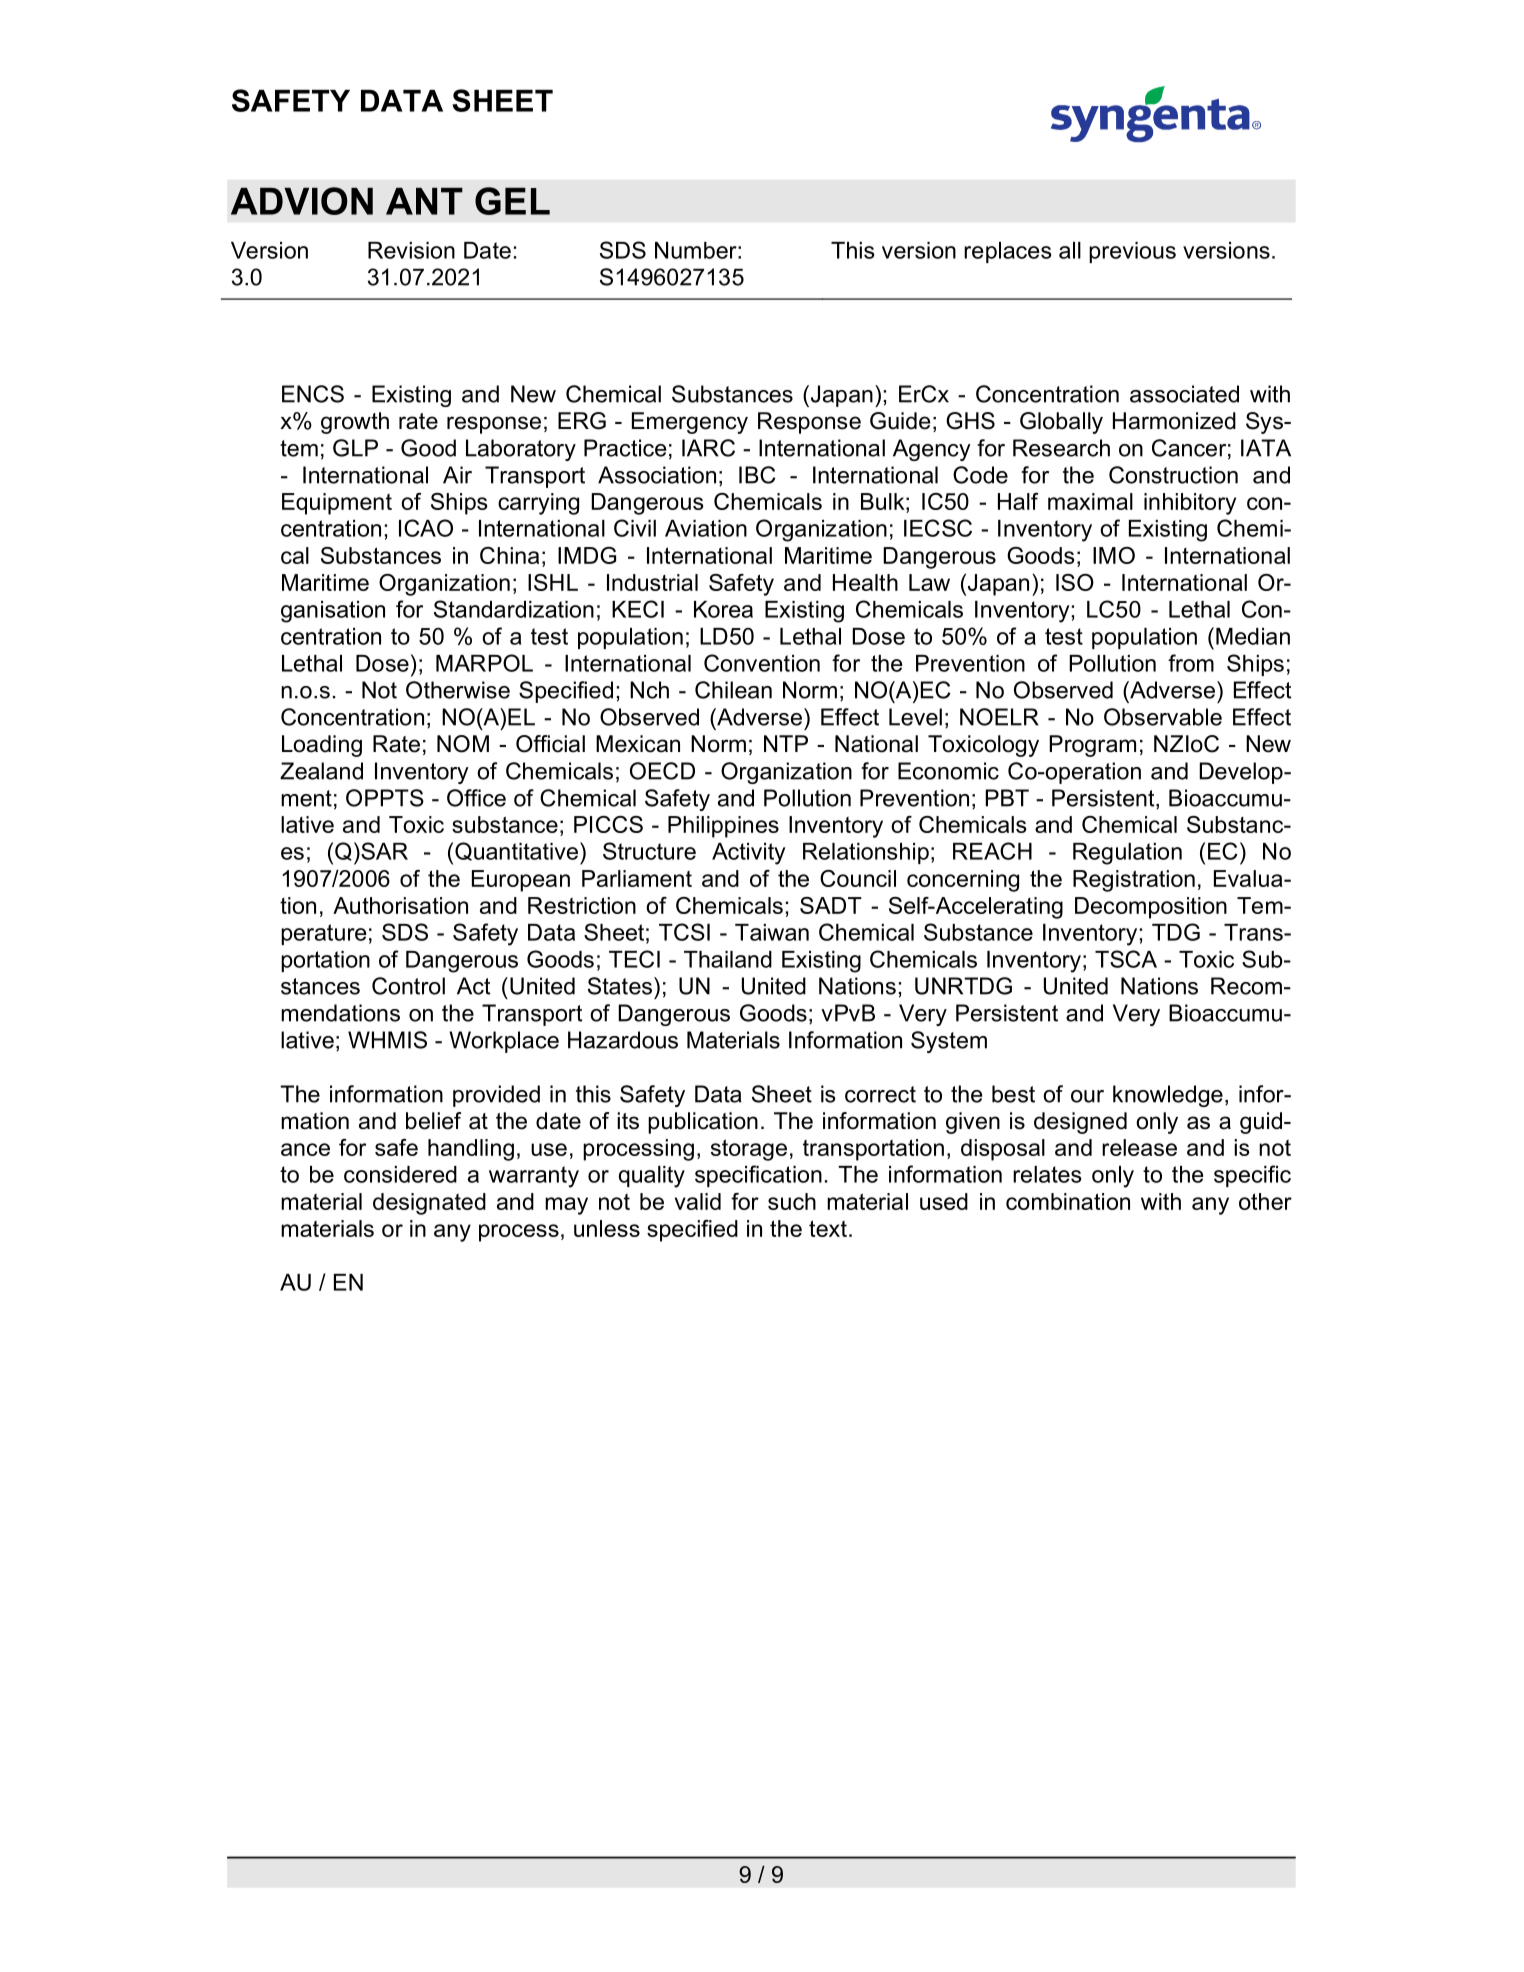  What do you see at coordinates (1139, 1147) in the screenshot?
I see `release` at bounding box center [1139, 1147].
